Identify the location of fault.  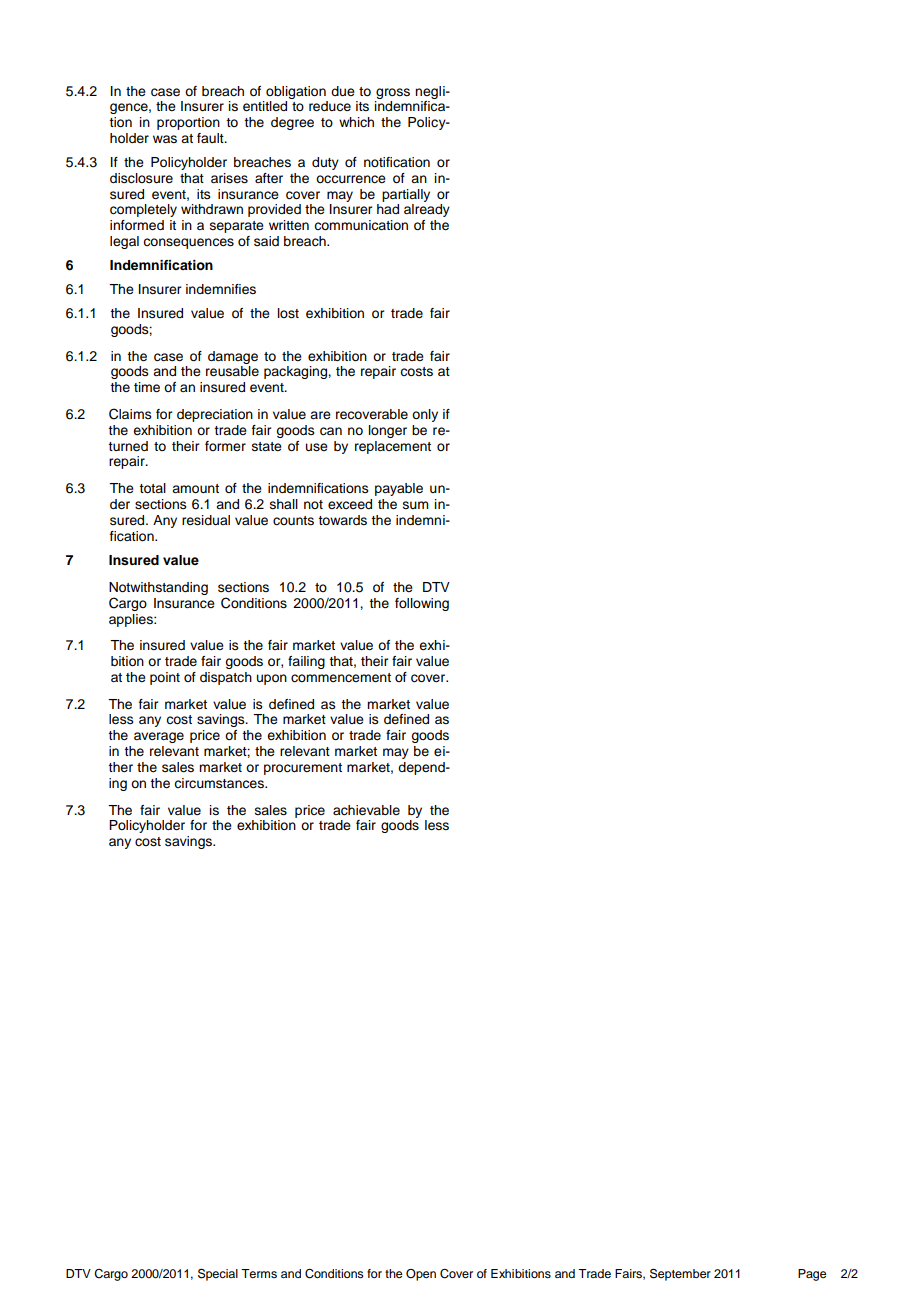
(211, 138).
